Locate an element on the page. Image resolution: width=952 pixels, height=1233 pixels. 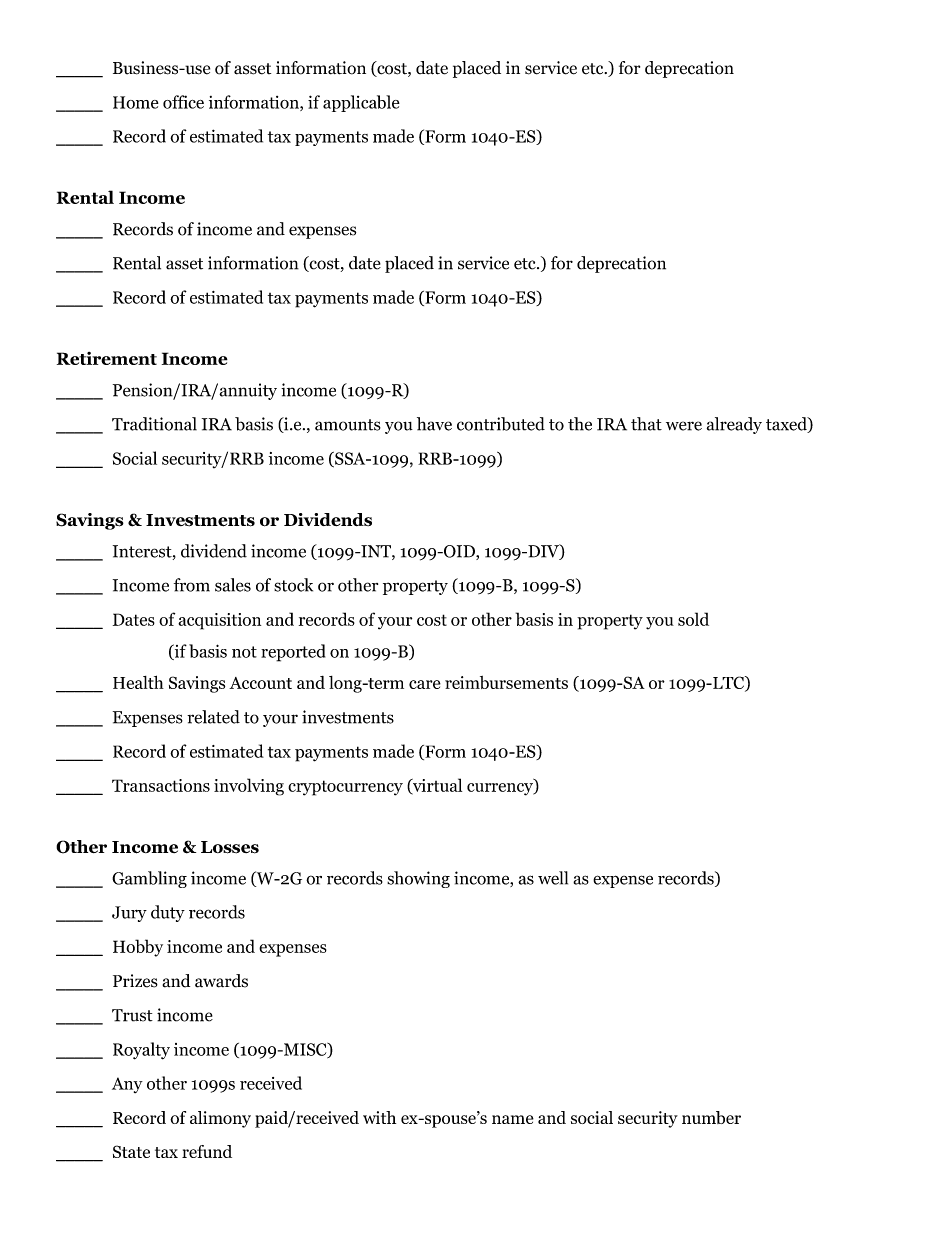
acquisition is located at coordinates (219, 621).
